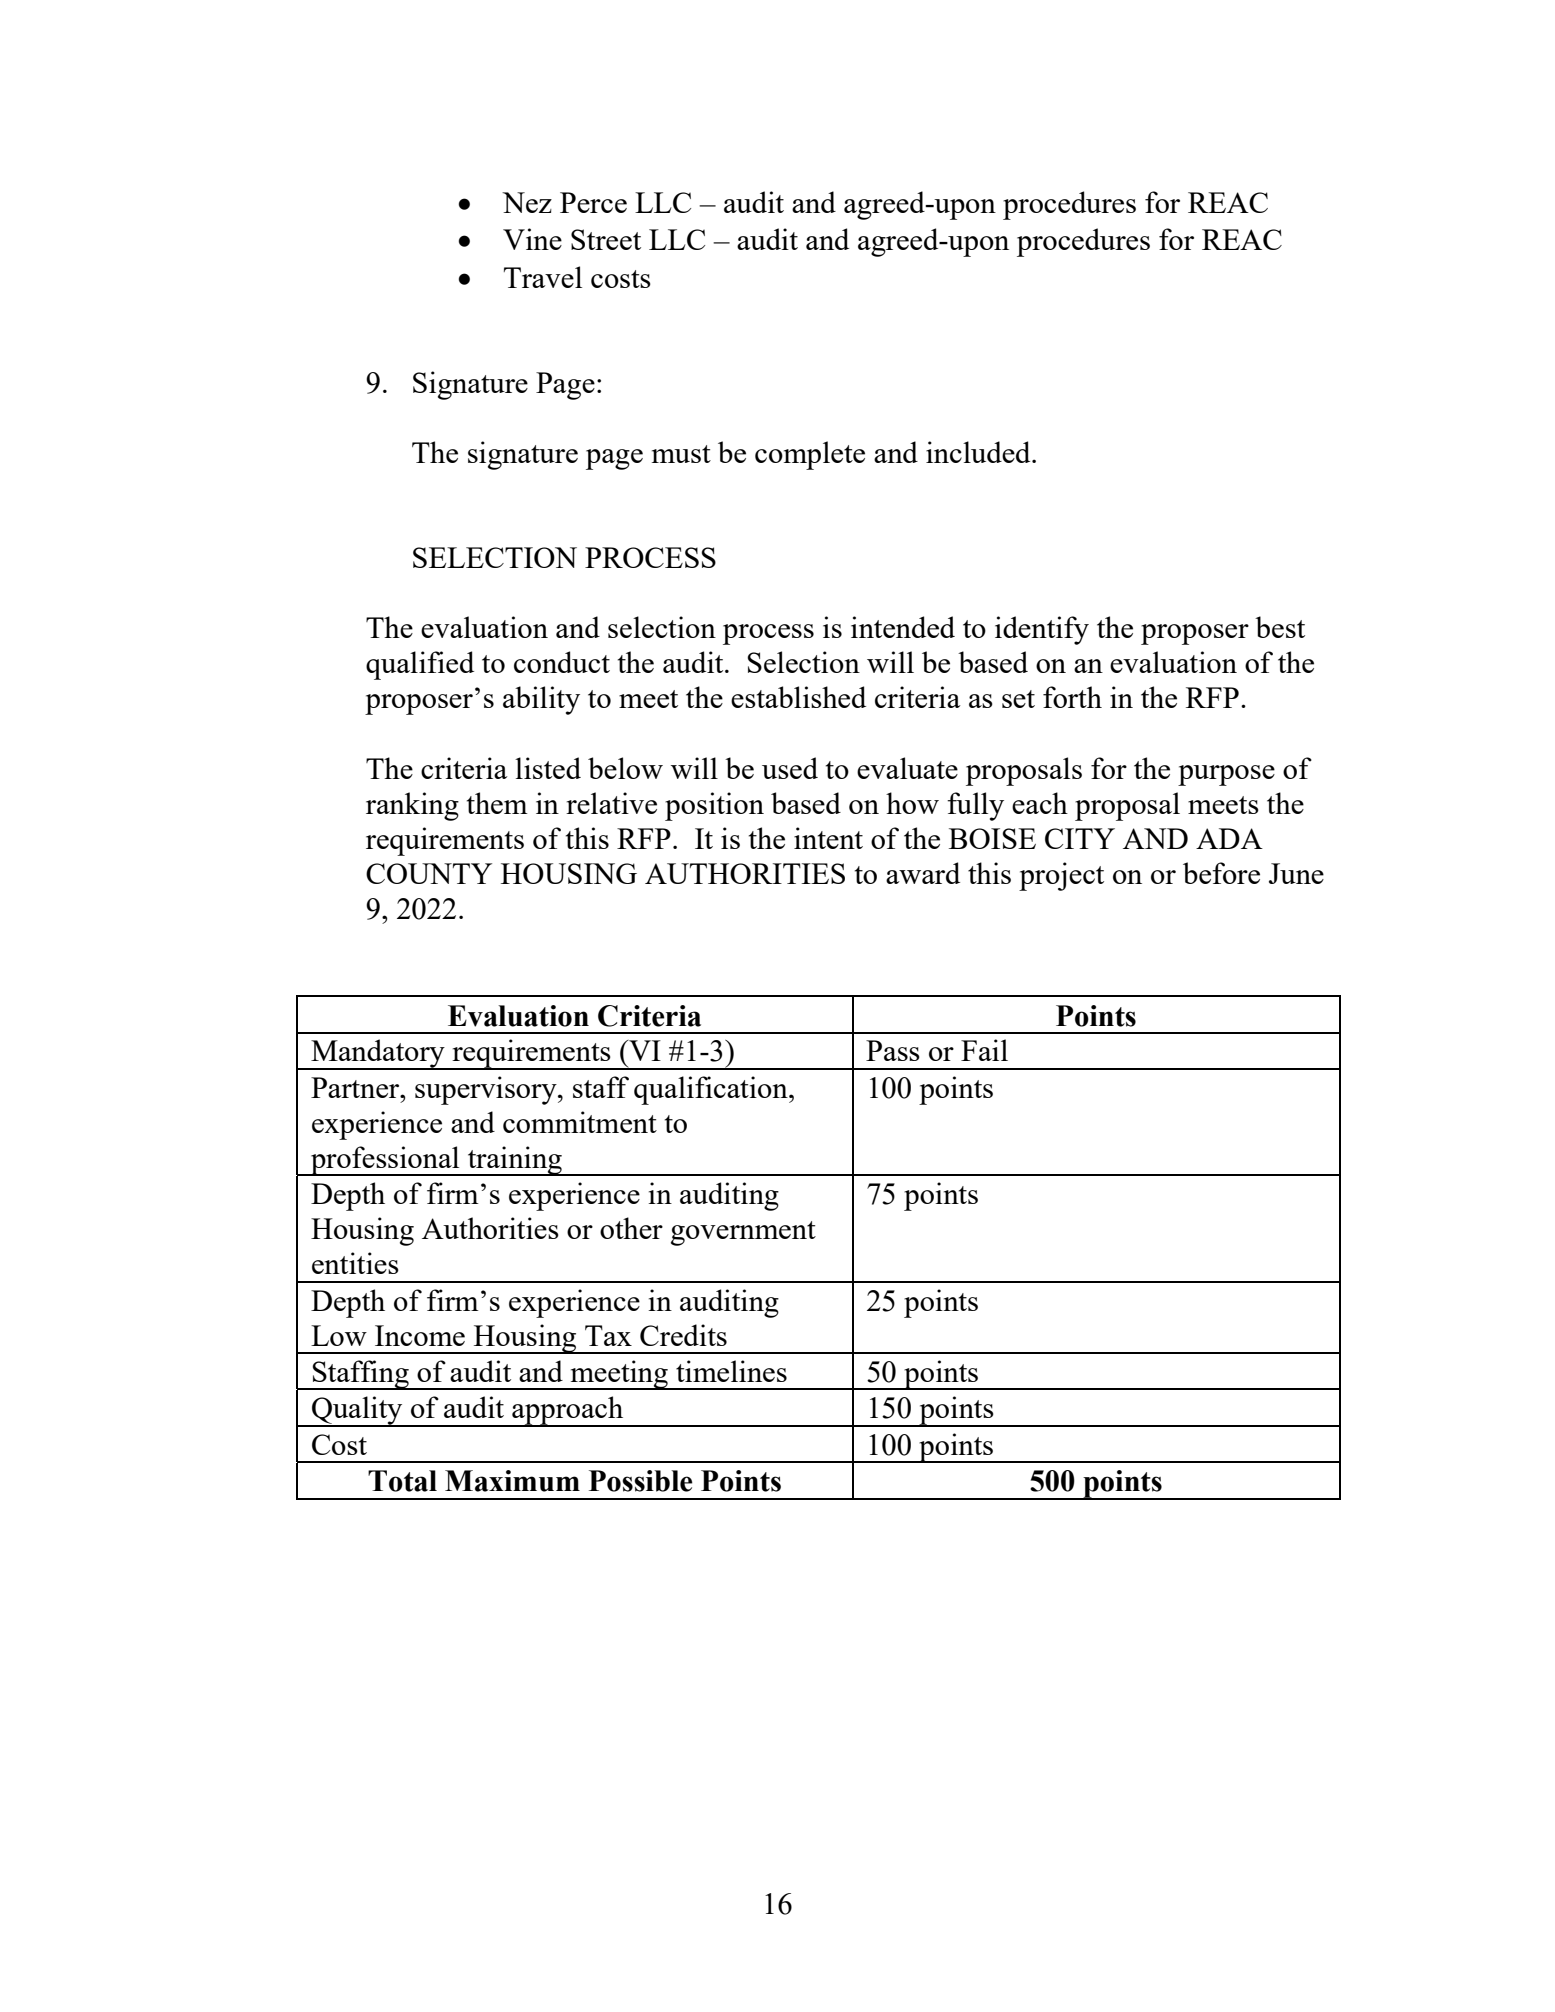 Image resolution: width=1555 pixels, height=2012 pixels. I want to click on Maximum, so click(512, 1481).
